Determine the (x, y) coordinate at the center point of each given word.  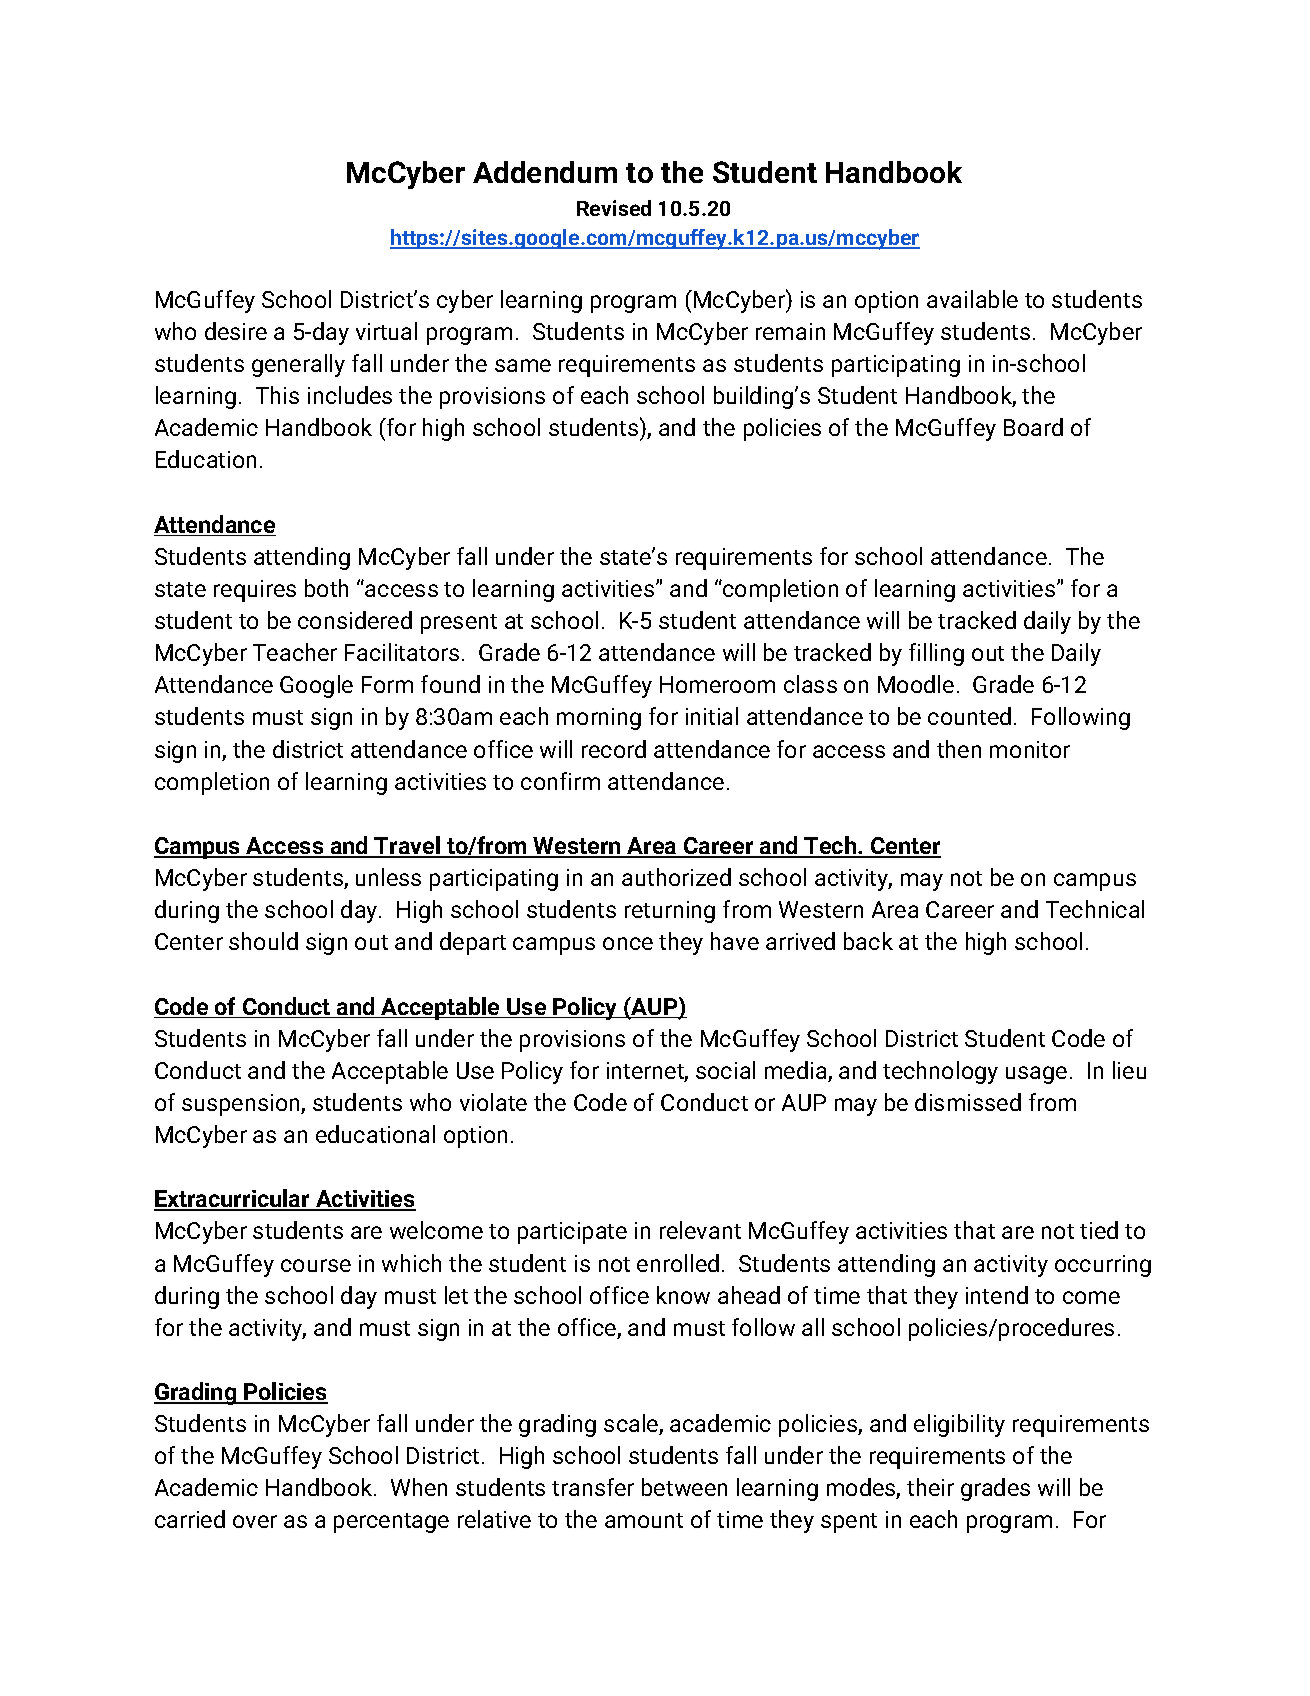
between (684, 1487)
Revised (614, 208)
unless (388, 877)
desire (236, 331)
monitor (1030, 749)
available (972, 299)
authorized (676, 877)
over (255, 1521)
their (930, 1487)
